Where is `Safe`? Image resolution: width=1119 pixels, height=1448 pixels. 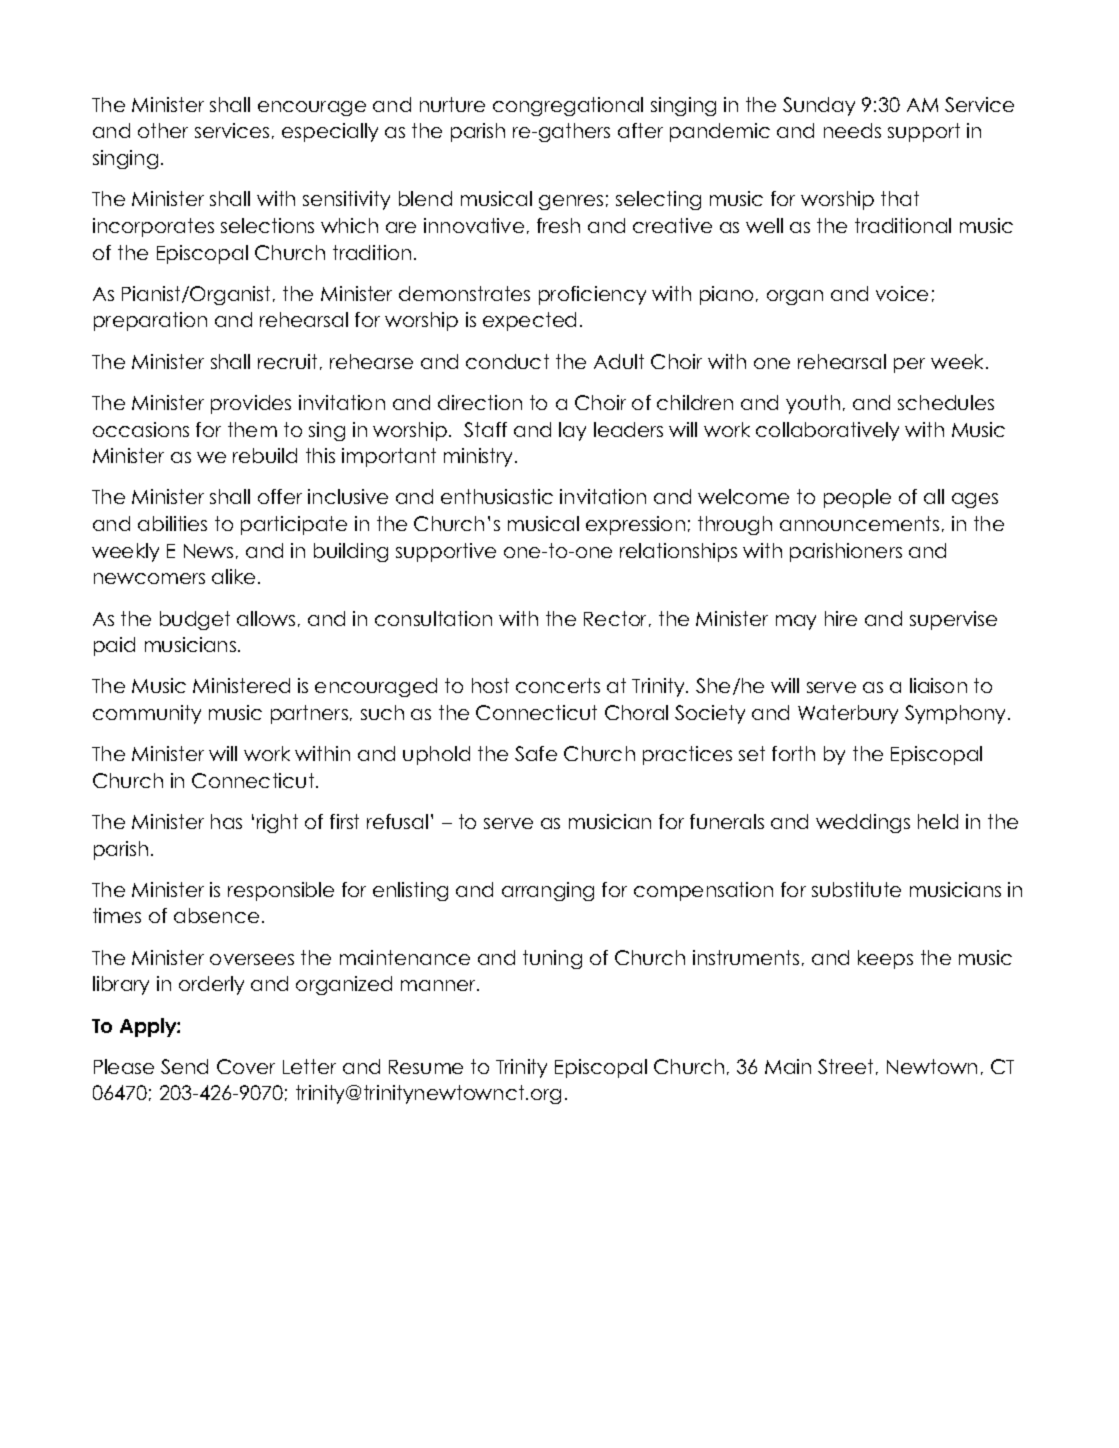 Safe is located at coordinates (536, 753).
